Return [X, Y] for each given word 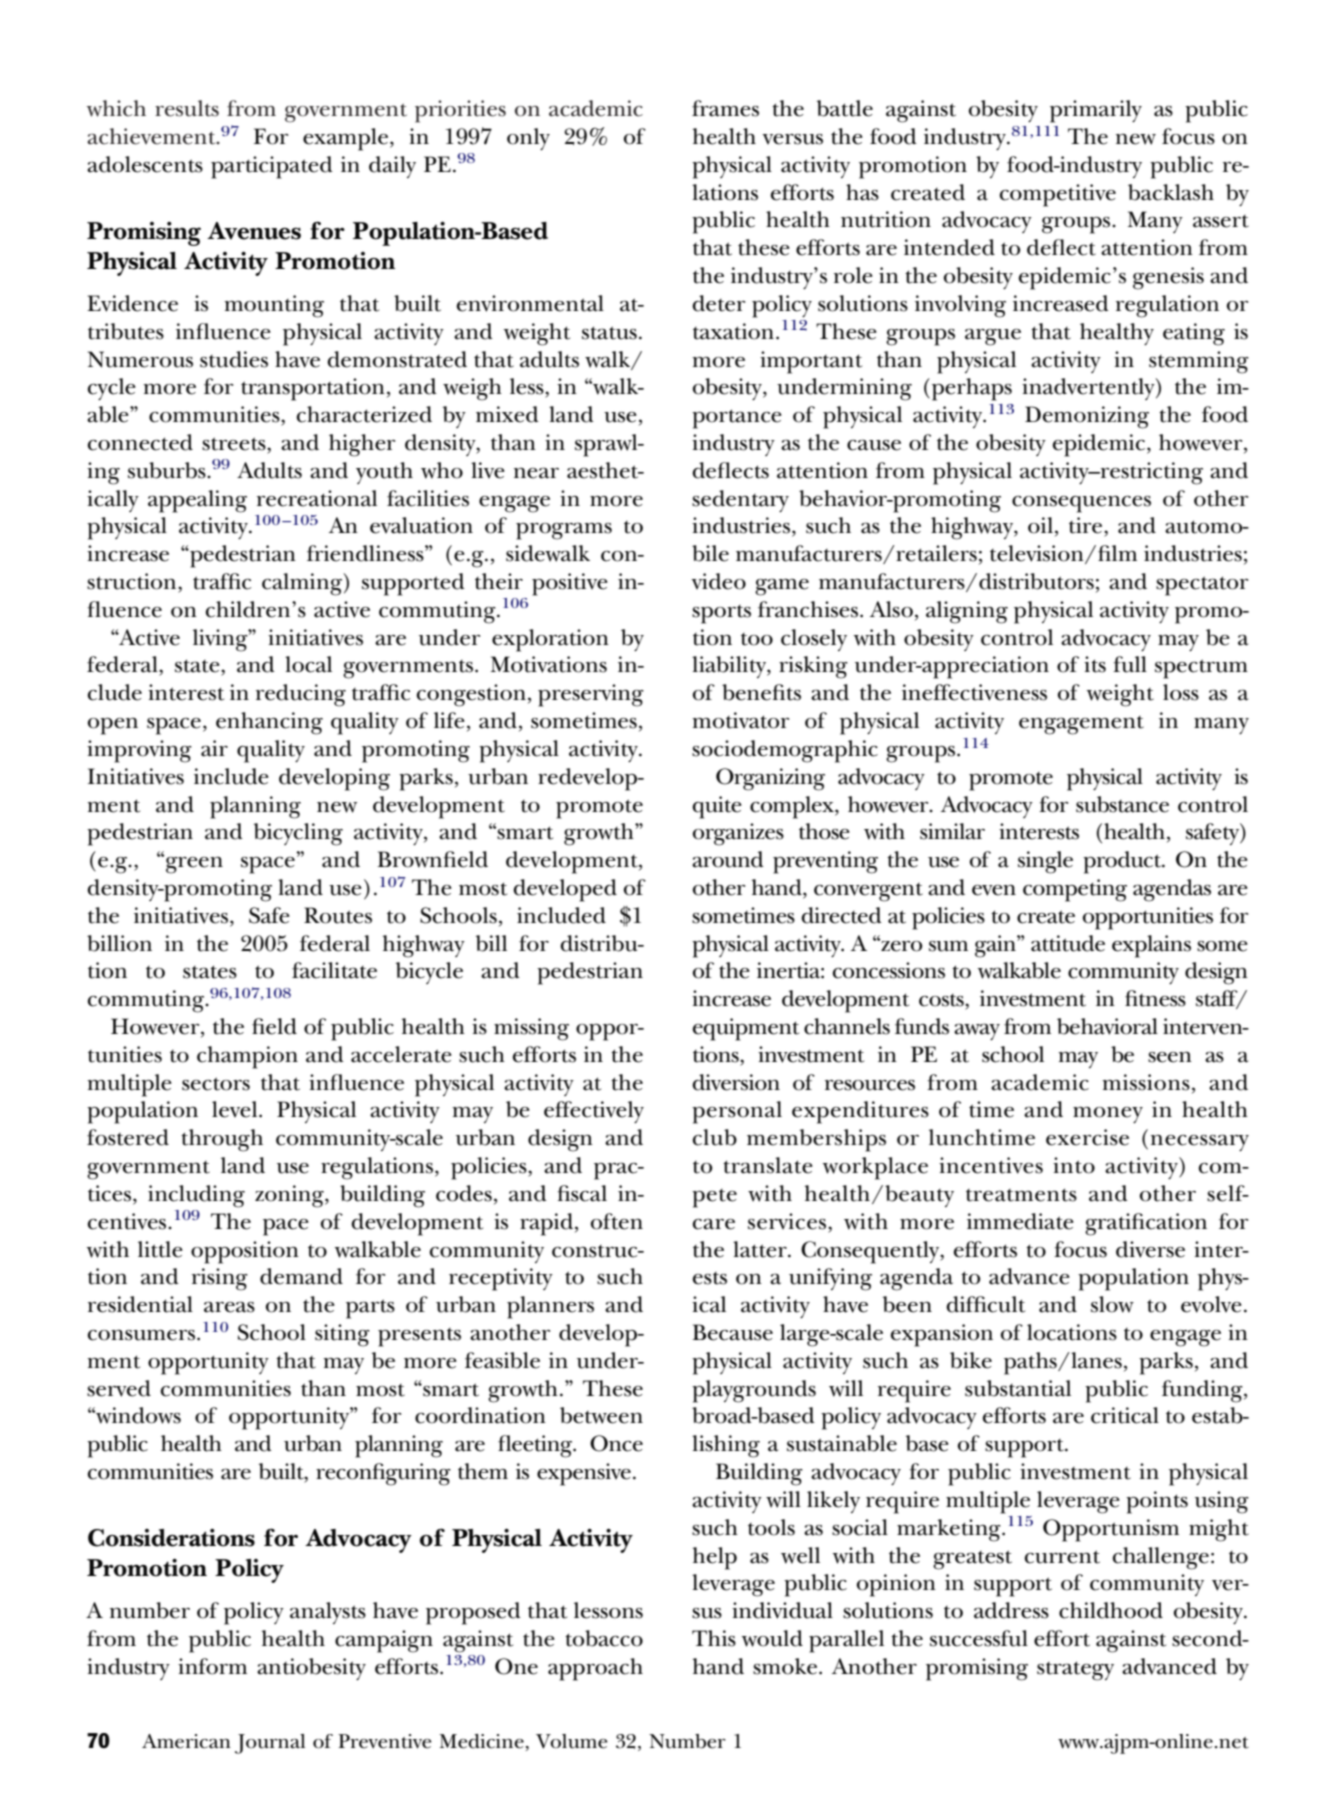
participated [272, 167]
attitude [1068, 943]
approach [595, 1669]
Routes [338, 915]
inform [212, 1666]
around [728, 859]
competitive [1058, 195]
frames [725, 108]
